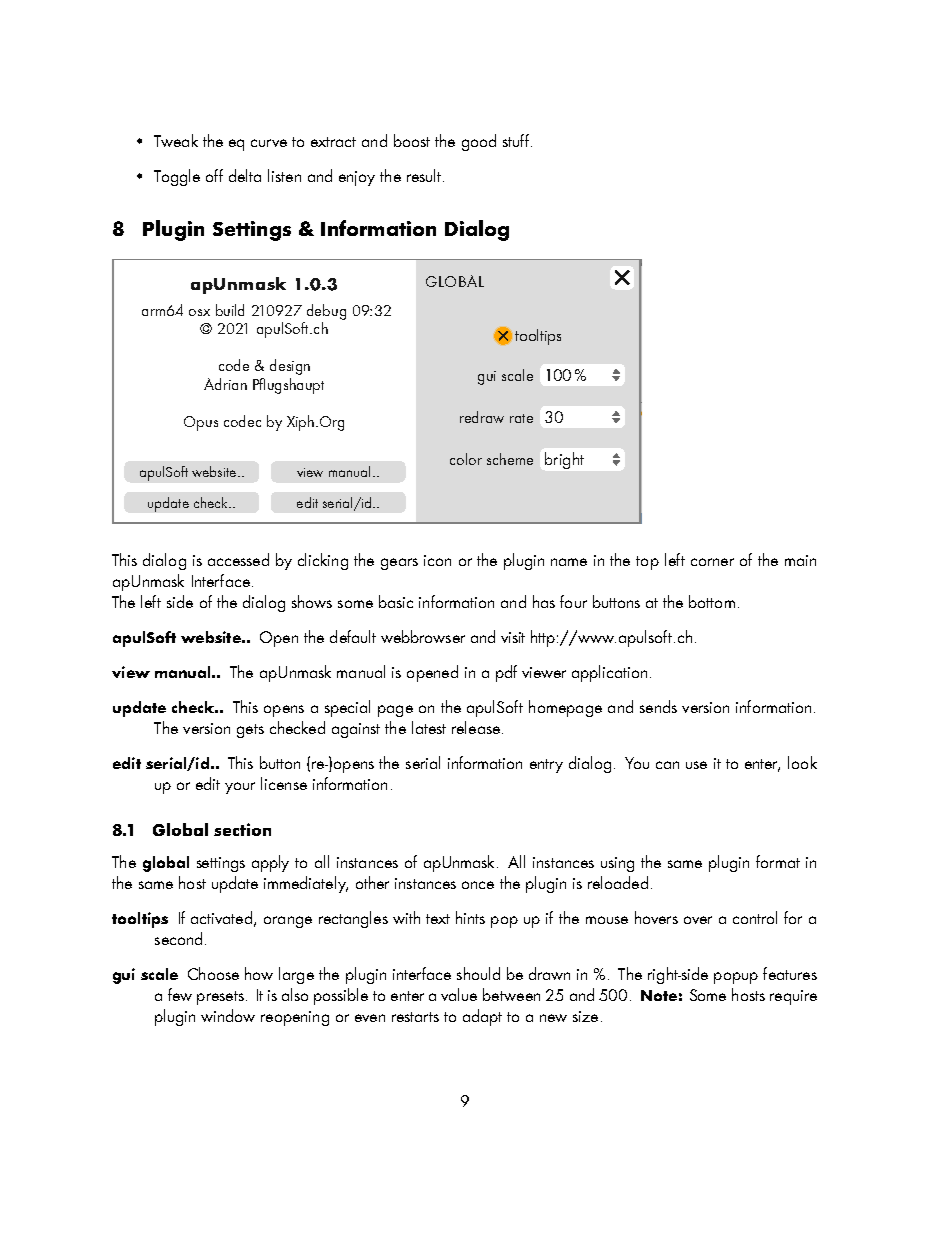  Describe the element at coordinates (736, 978) in the screenshot. I see `popup` at that location.
